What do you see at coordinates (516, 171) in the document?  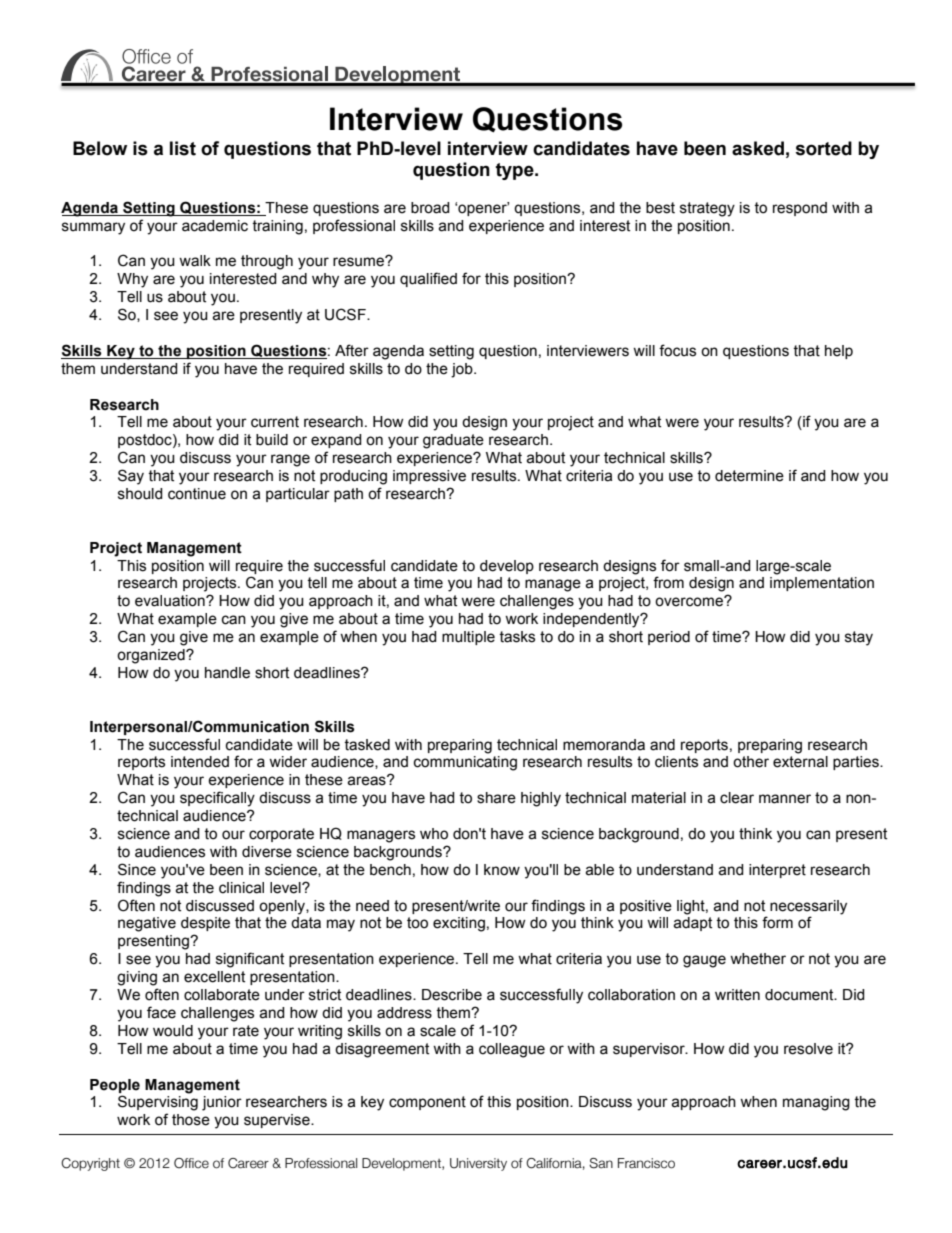 I see `type` at bounding box center [516, 171].
